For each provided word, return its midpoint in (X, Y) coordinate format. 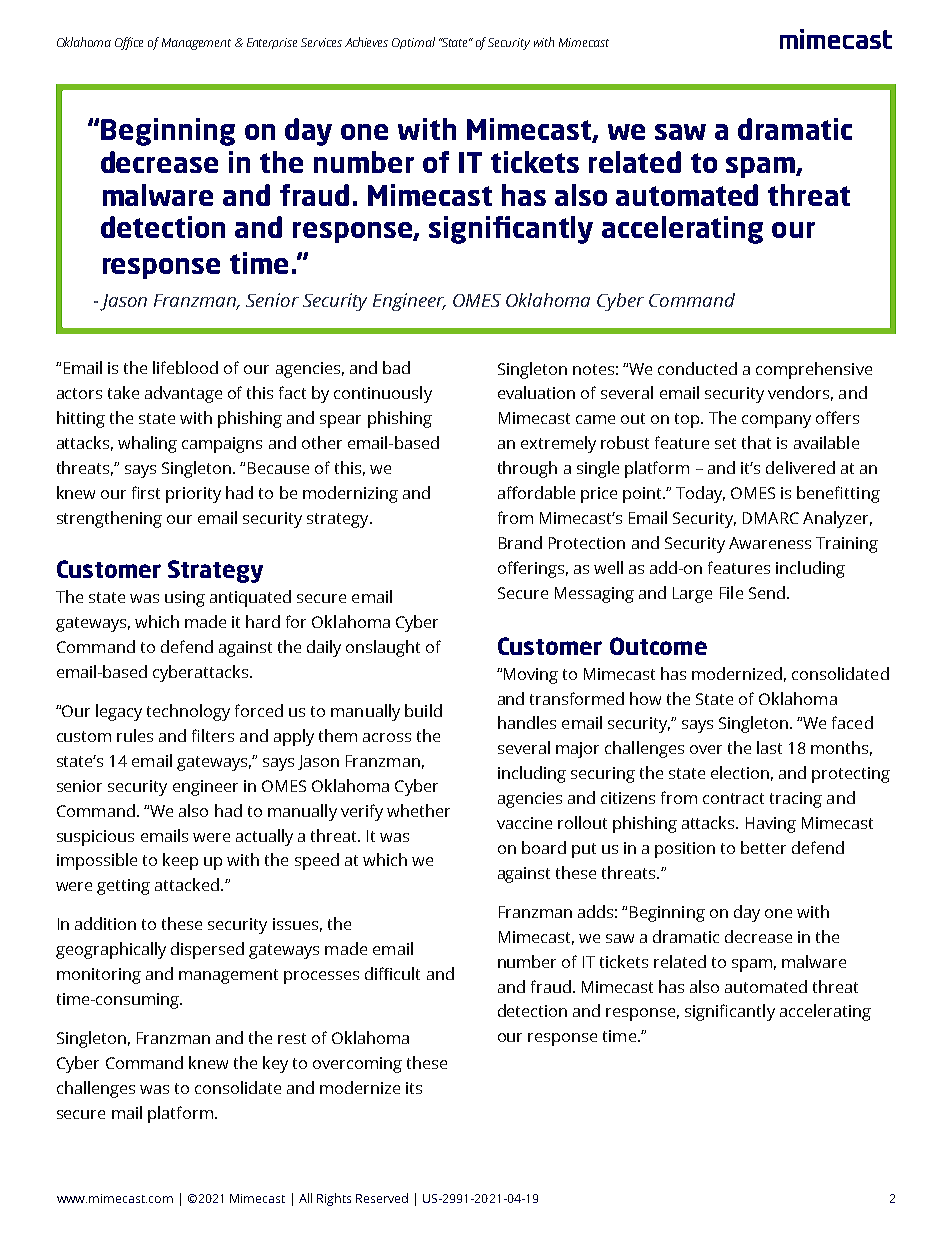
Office (129, 43)
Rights (334, 1199)
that (756, 442)
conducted (697, 368)
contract (733, 798)
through (527, 469)
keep (180, 861)
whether (418, 810)
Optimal (413, 43)
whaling (147, 444)
